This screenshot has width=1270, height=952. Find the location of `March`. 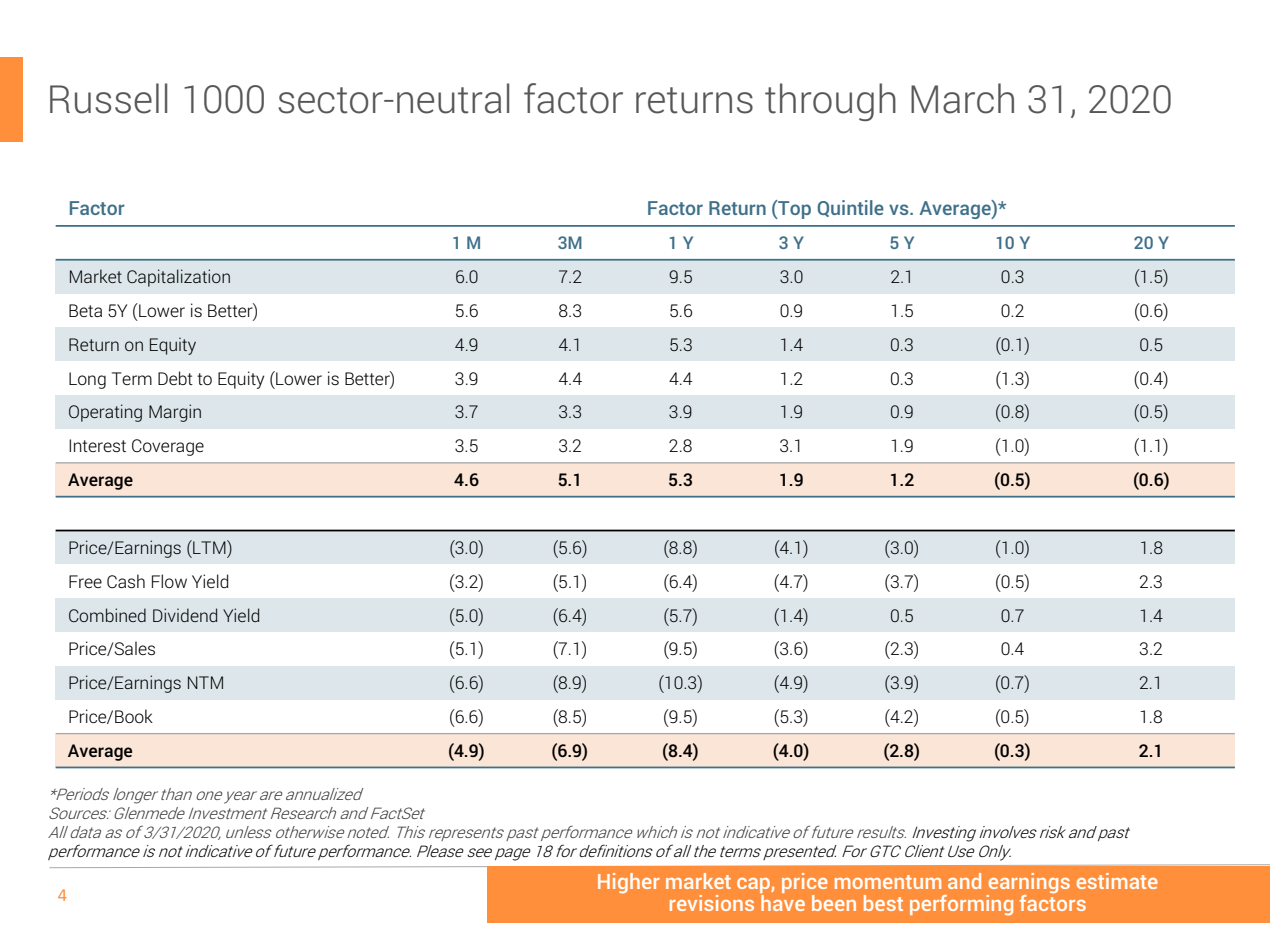

March is located at coordinates (962, 98).
